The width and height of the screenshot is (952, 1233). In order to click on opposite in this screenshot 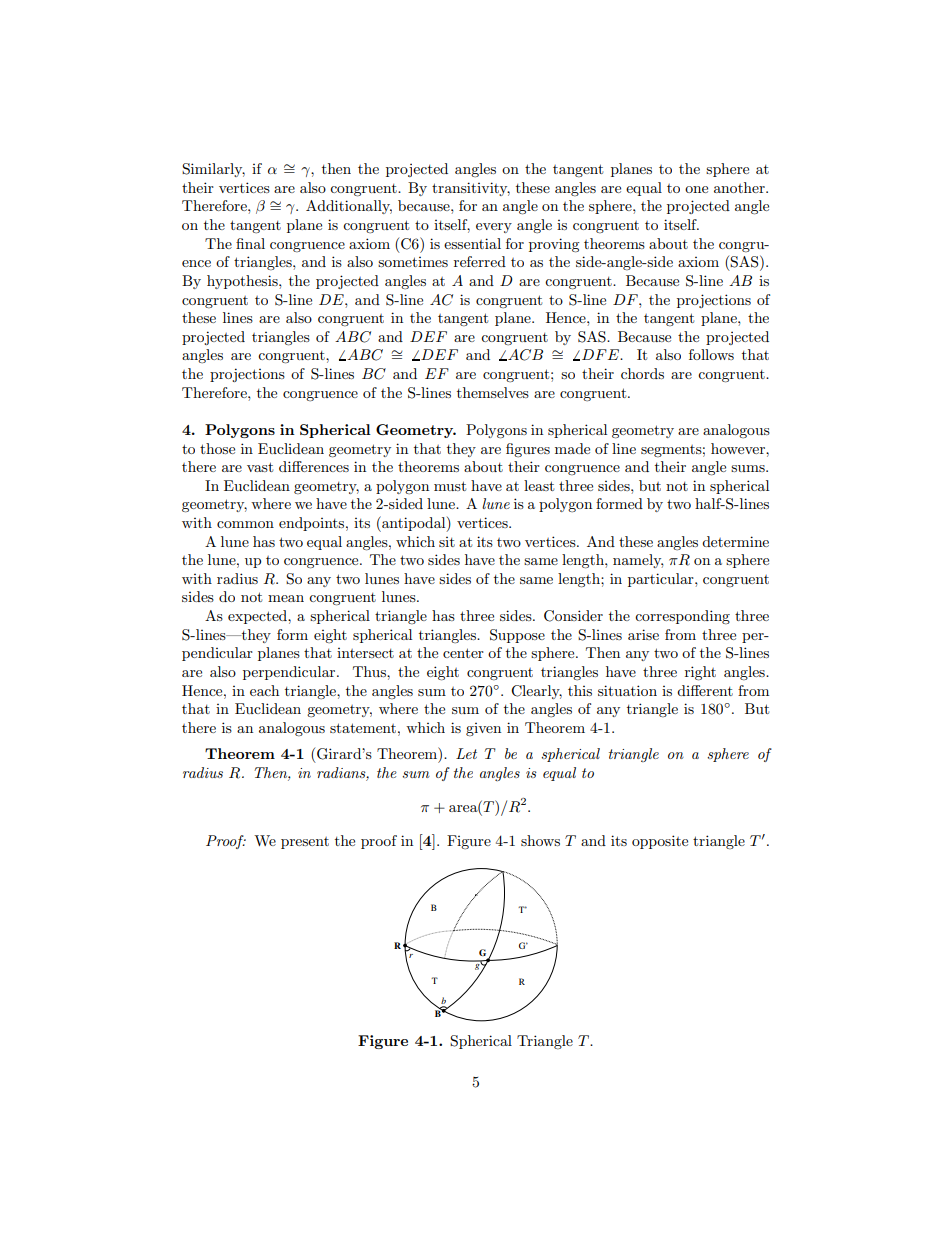, I will do `click(660, 842)`.
